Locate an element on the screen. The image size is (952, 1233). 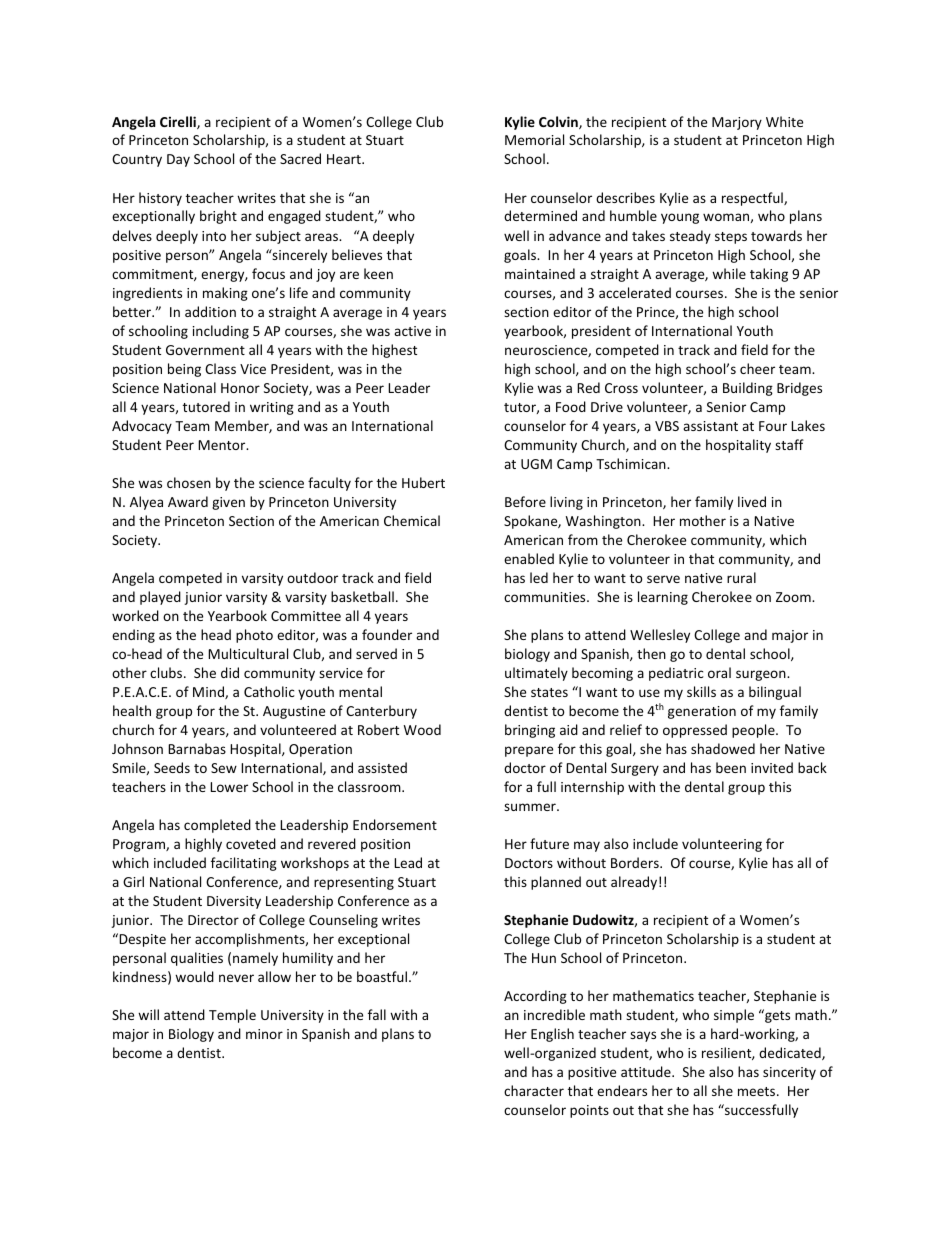
Day is located at coordinates (178, 160).
